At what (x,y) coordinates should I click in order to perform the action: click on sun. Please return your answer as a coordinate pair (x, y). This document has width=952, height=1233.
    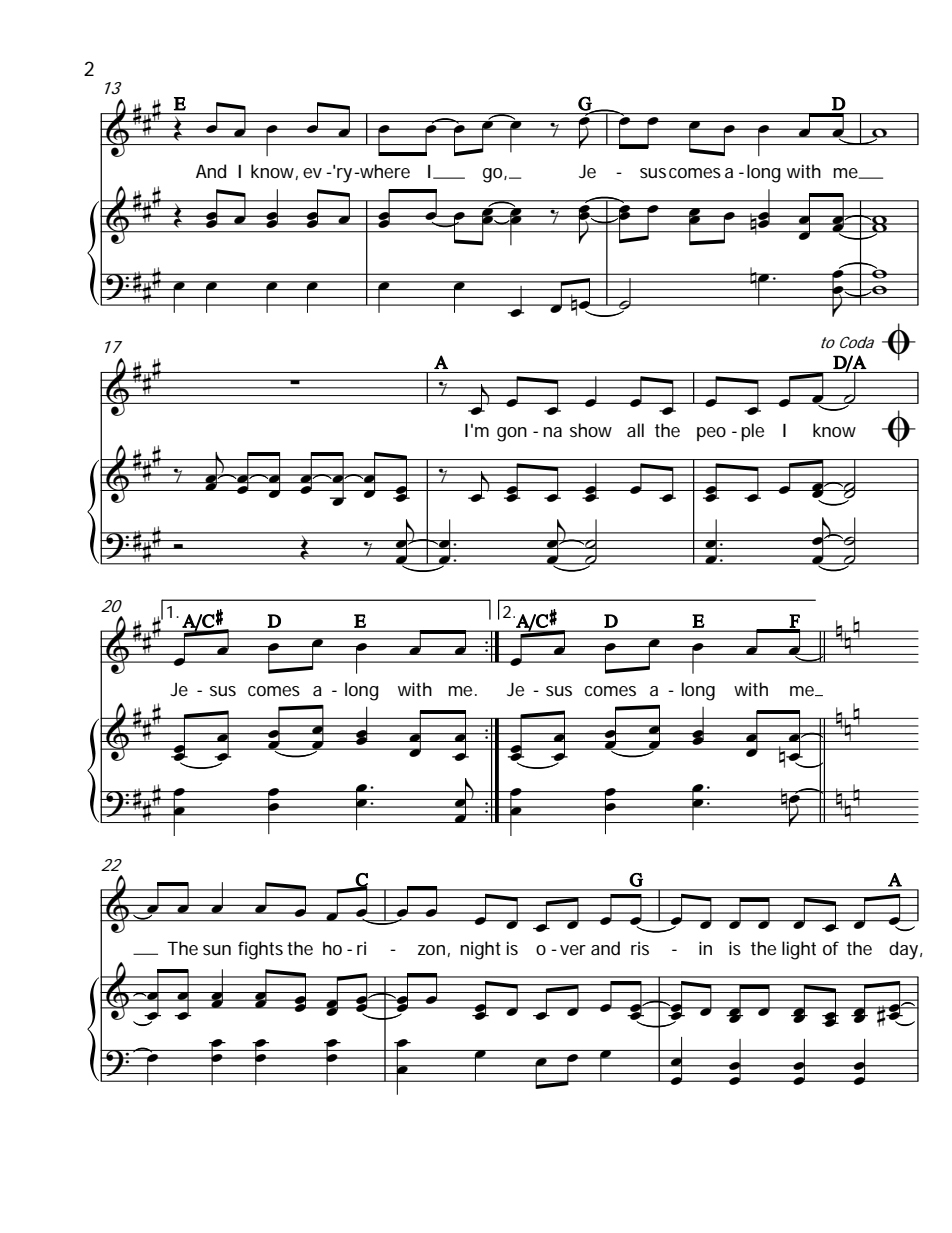
    Looking at the image, I should click on (217, 950).
